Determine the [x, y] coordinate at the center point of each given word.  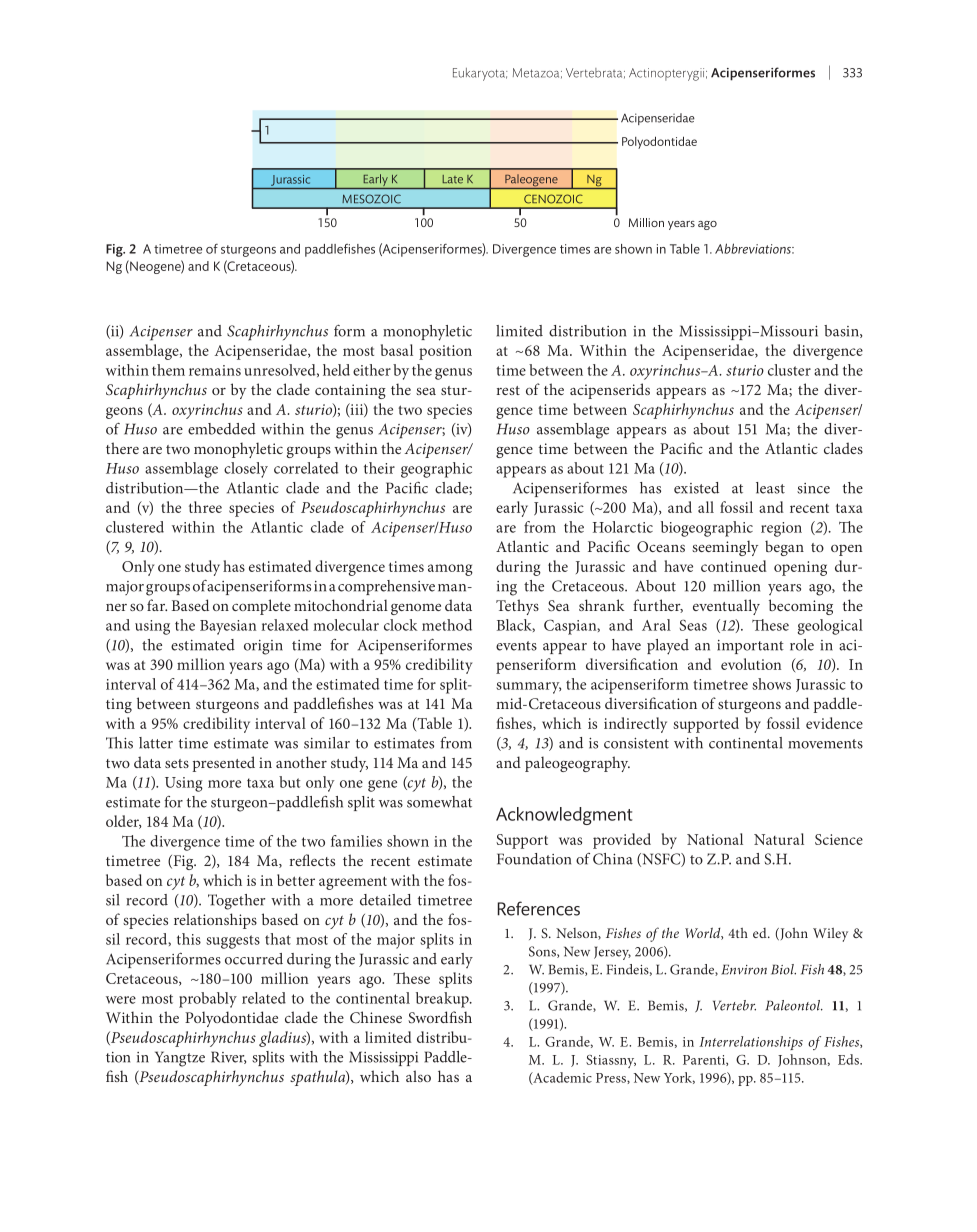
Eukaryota [480, 74]
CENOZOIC [553, 199]
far [157, 605]
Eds [849, 1059]
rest [508, 390]
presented [223, 764]
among [450, 570]
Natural [779, 839]
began [784, 548]
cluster [789, 370]
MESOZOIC [371, 199]
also [418, 1076]
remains [215, 370]
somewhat [439, 802]
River [228, 1057]
